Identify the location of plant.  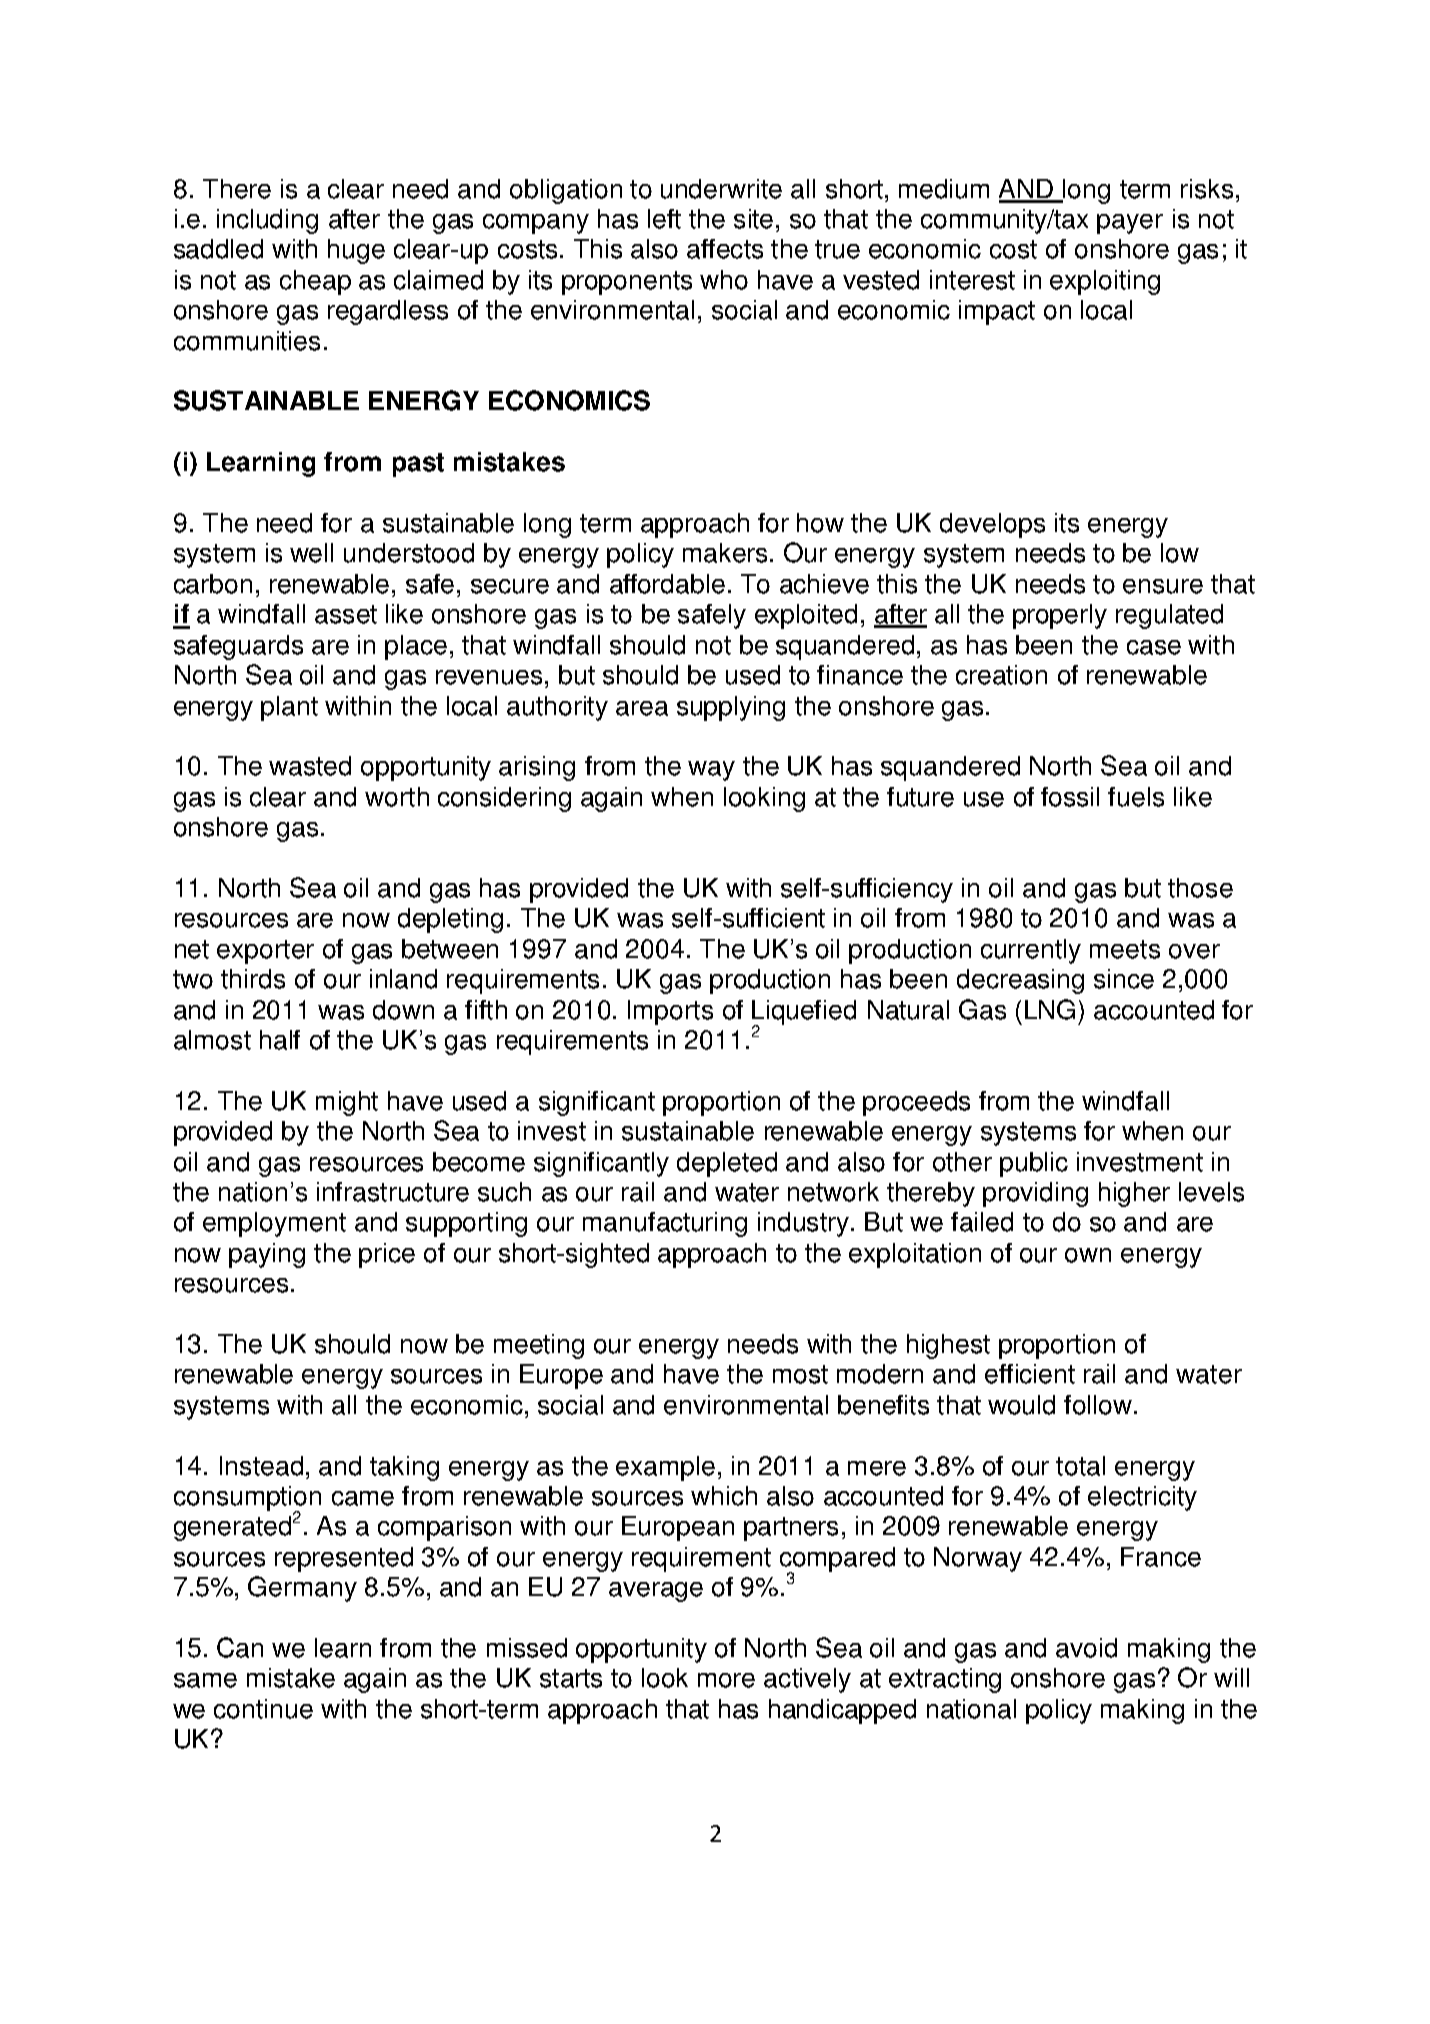
(289, 708).
